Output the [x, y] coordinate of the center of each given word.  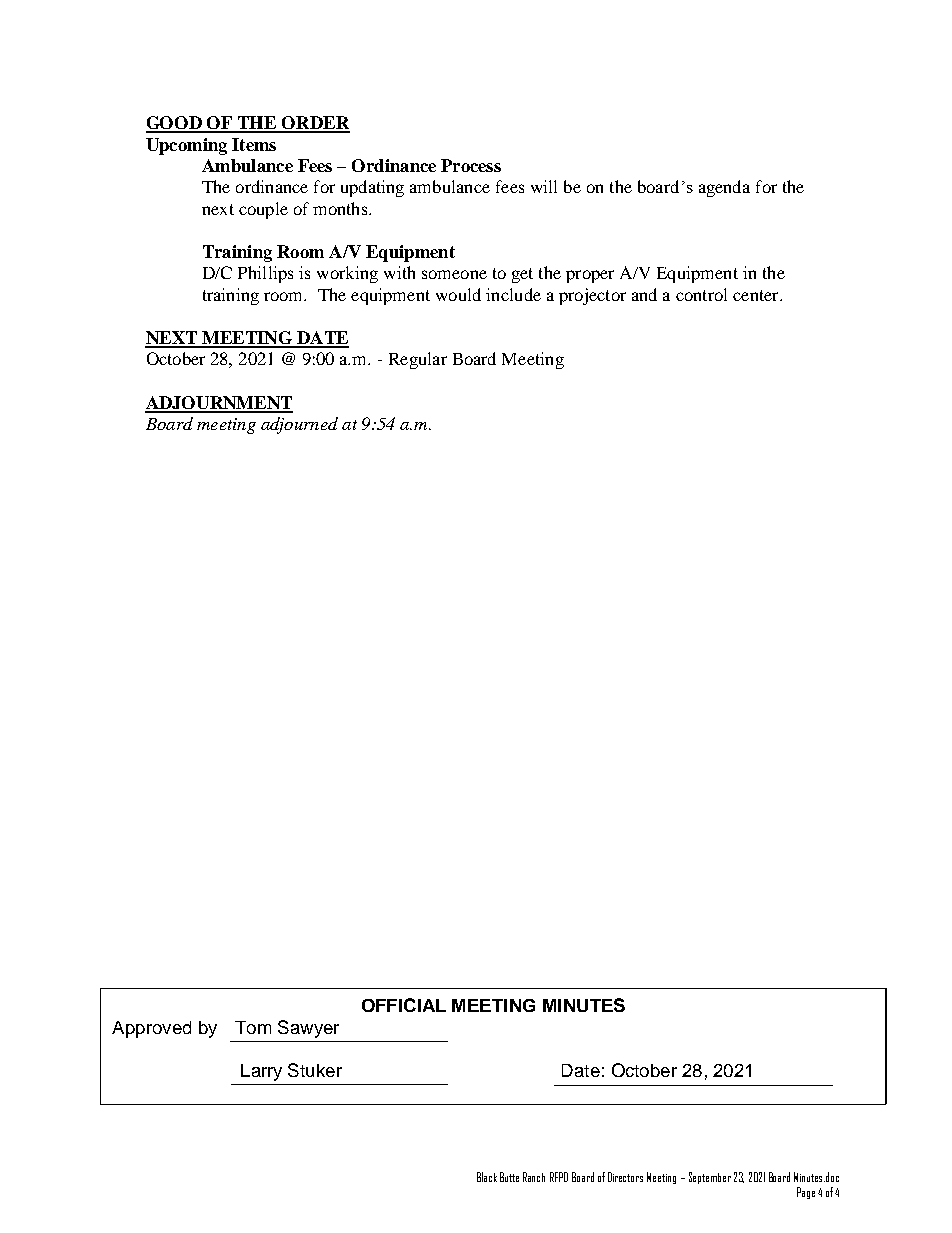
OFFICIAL [404, 1005]
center [757, 295]
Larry [261, 1072]
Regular [418, 360]
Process [471, 165]
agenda [724, 188]
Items [254, 144]
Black [487, 1177]
